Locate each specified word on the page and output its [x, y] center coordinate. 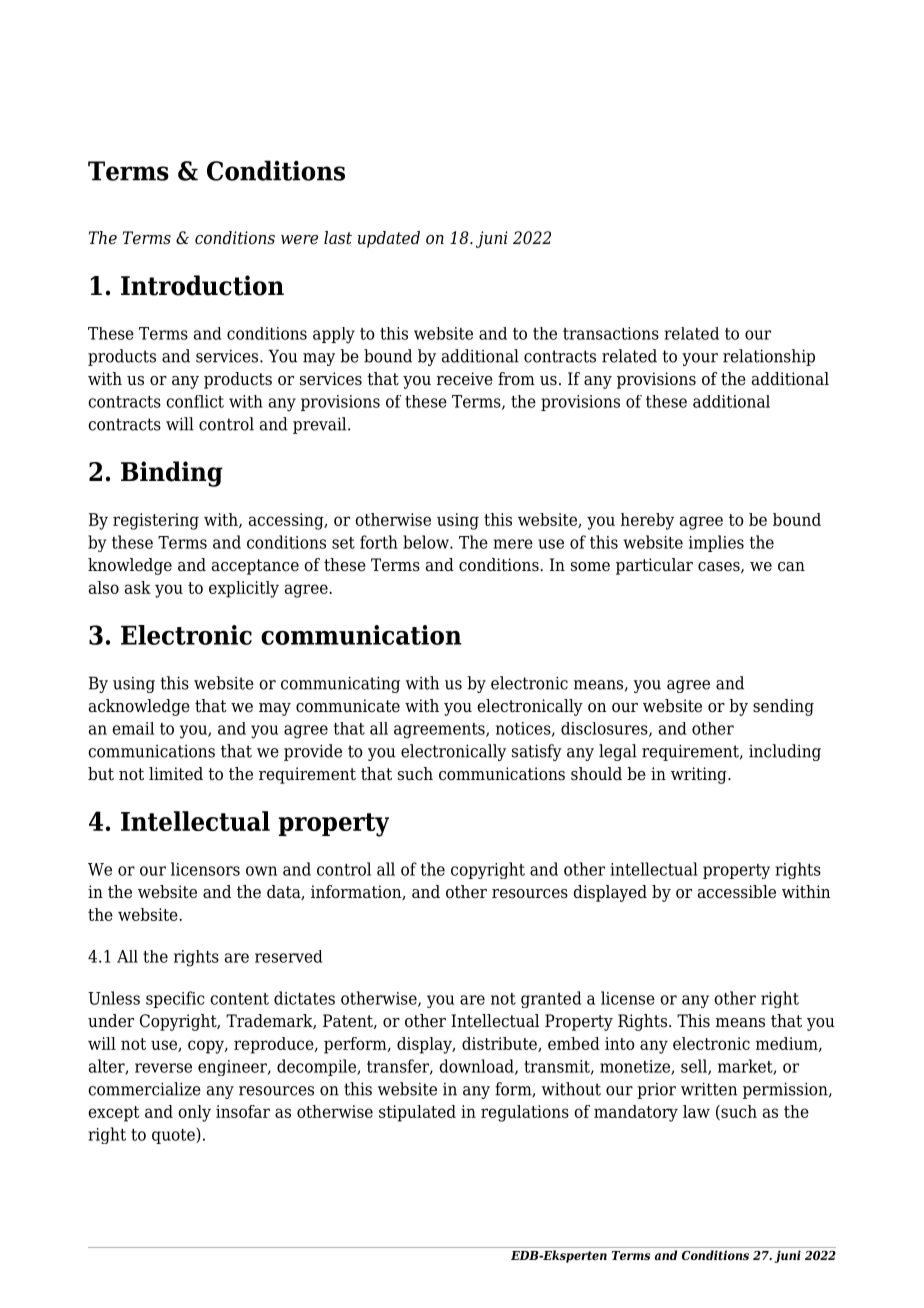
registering [156, 521]
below [427, 542]
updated [389, 239]
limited [176, 774]
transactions [611, 333]
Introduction [202, 285]
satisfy [537, 752]
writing [700, 775]
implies [716, 543]
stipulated [417, 1113]
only [194, 1113]
